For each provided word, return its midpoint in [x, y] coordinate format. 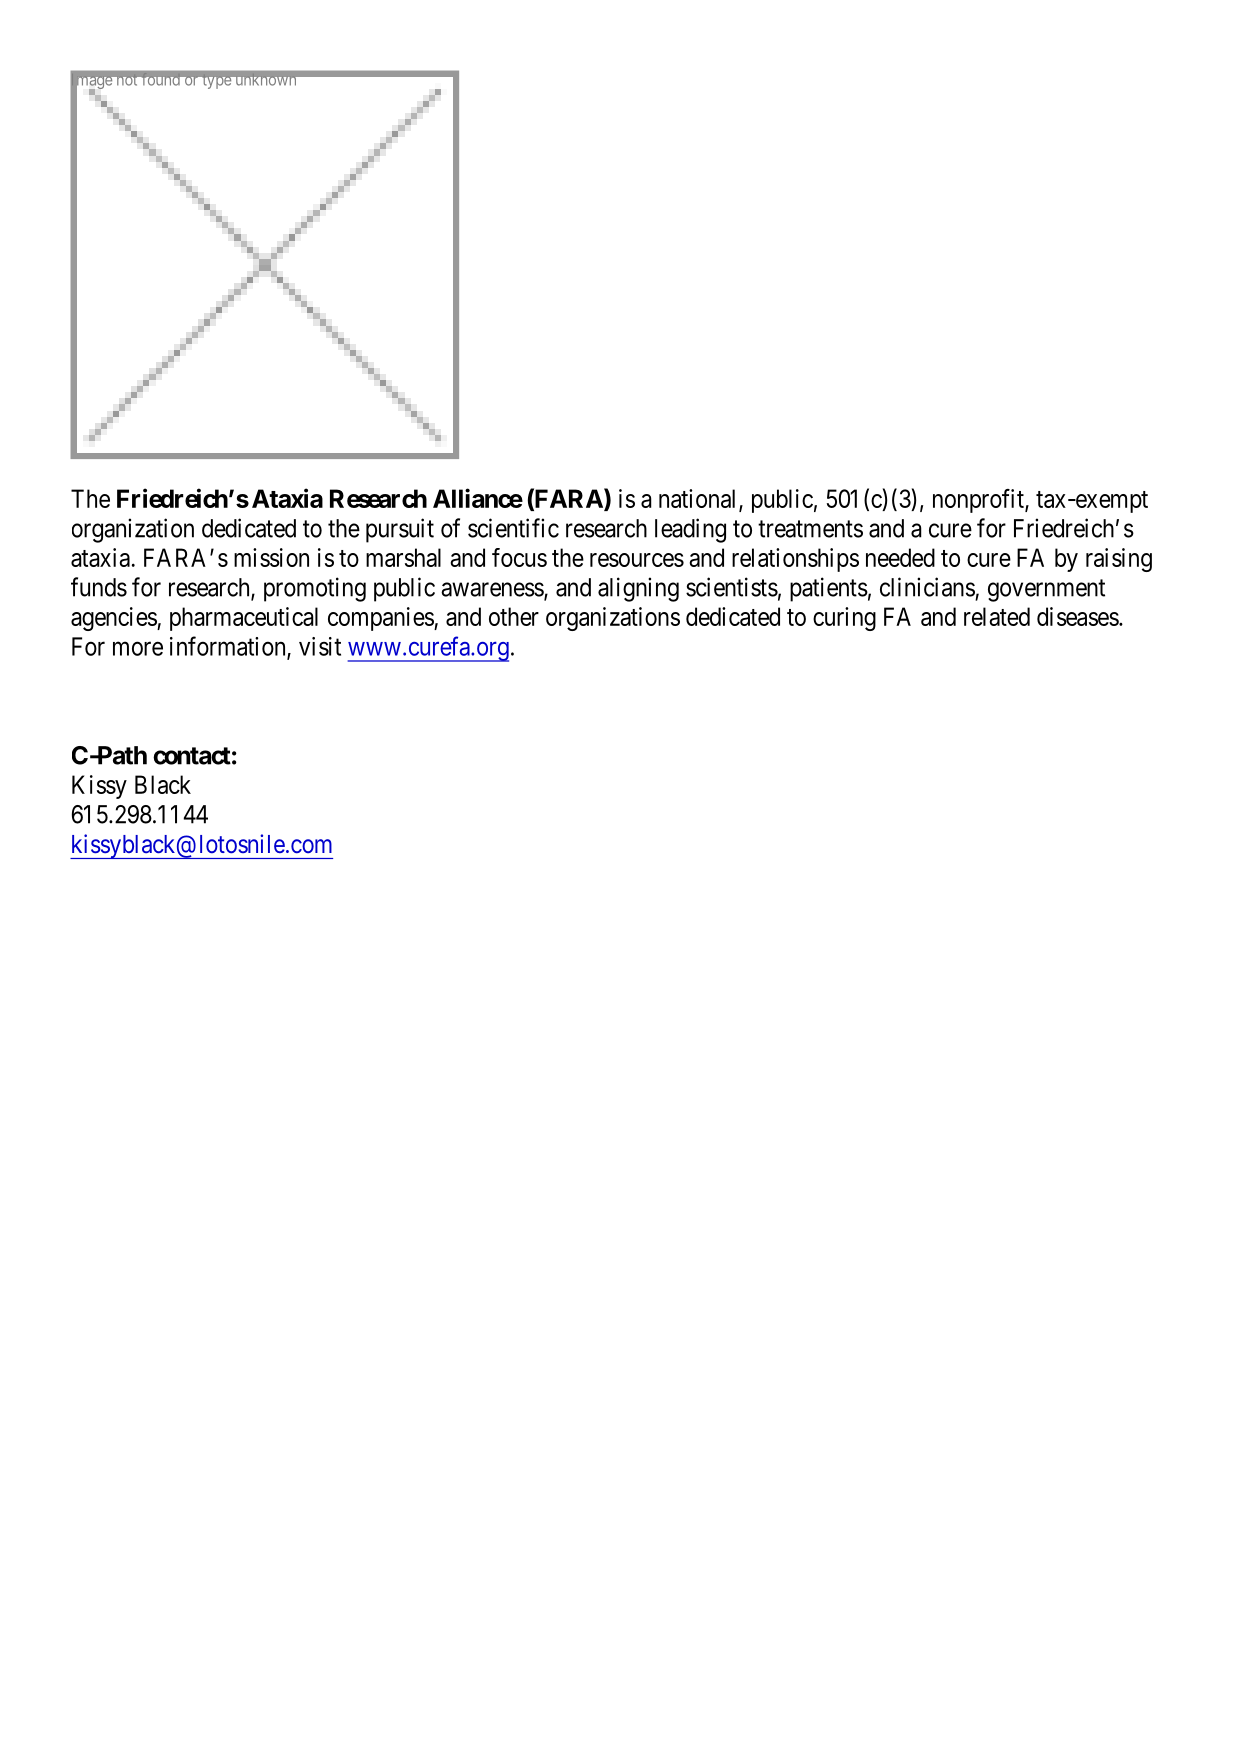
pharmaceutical [244, 619]
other [514, 616]
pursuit [400, 530]
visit [320, 646]
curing [844, 619]
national [699, 499]
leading [690, 530]
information [229, 647]
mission [271, 557]
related [997, 616]
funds [99, 587]
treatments [810, 529]
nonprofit [979, 501]
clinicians [927, 587]
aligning [638, 589]
